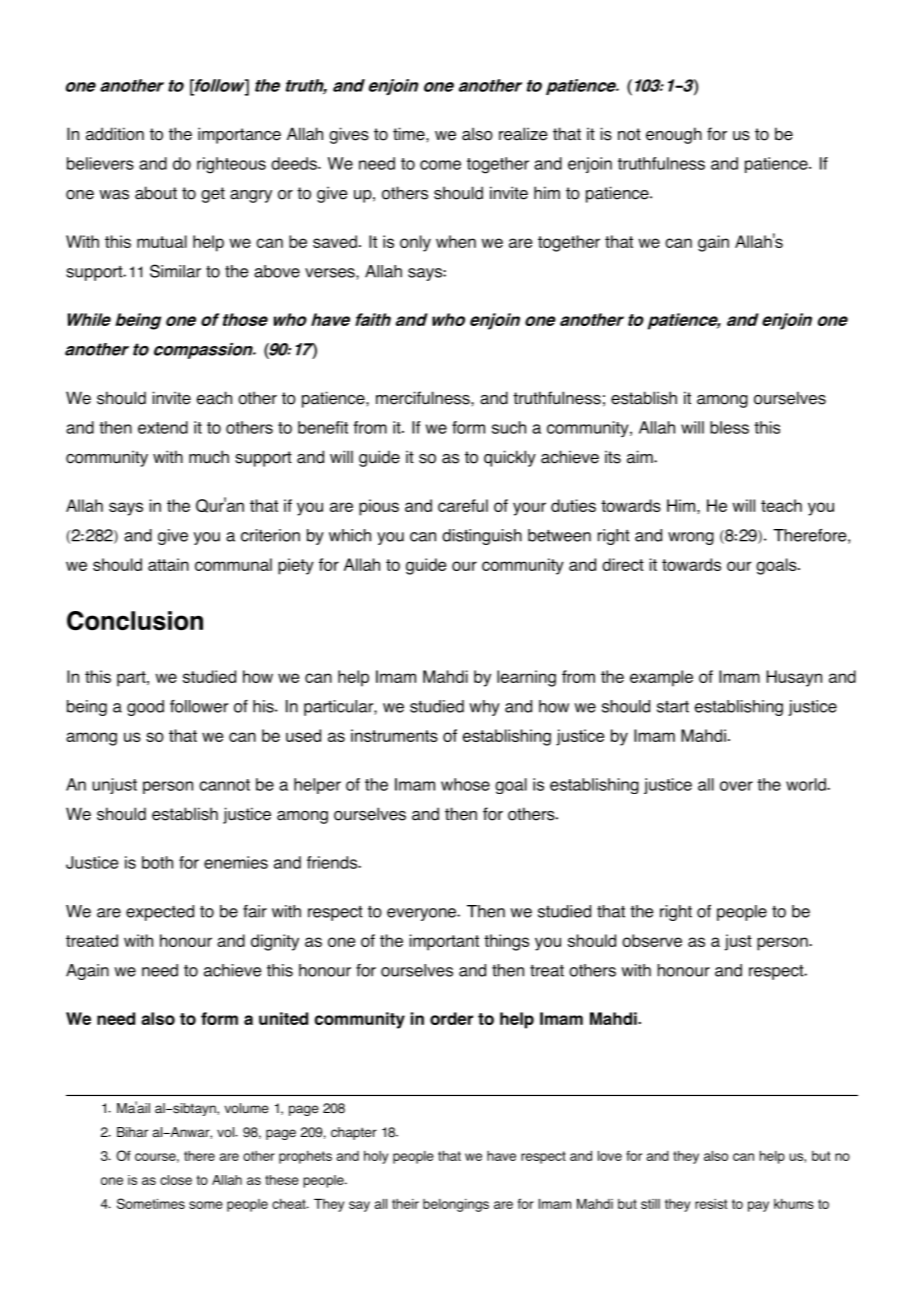 Image resolution: width=924 pixels, height=1308 pixels. Describe the element at coordinates (157, 862) in the image. I see `both` at that location.
